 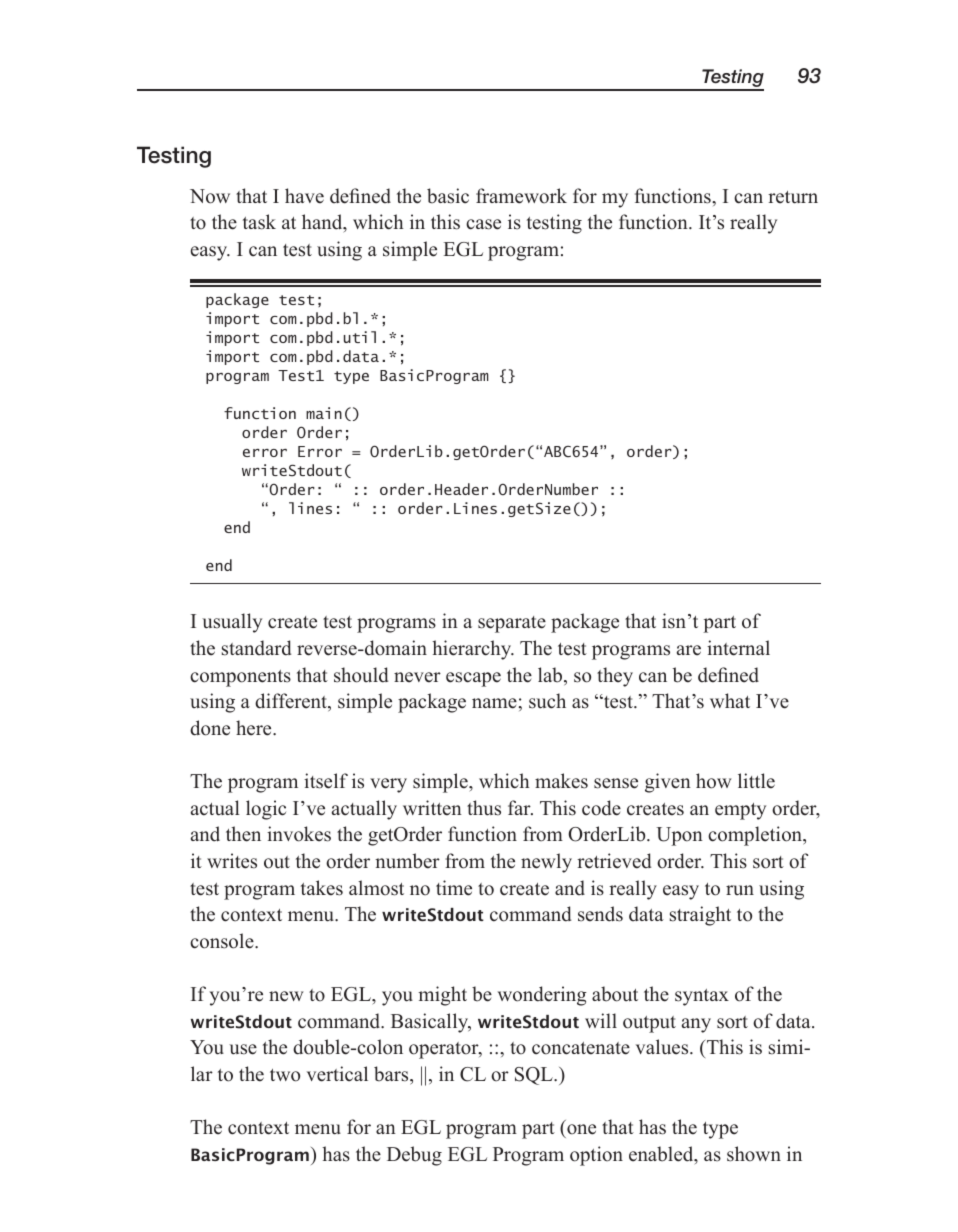 I want to click on two, so click(x=285, y=1075).
